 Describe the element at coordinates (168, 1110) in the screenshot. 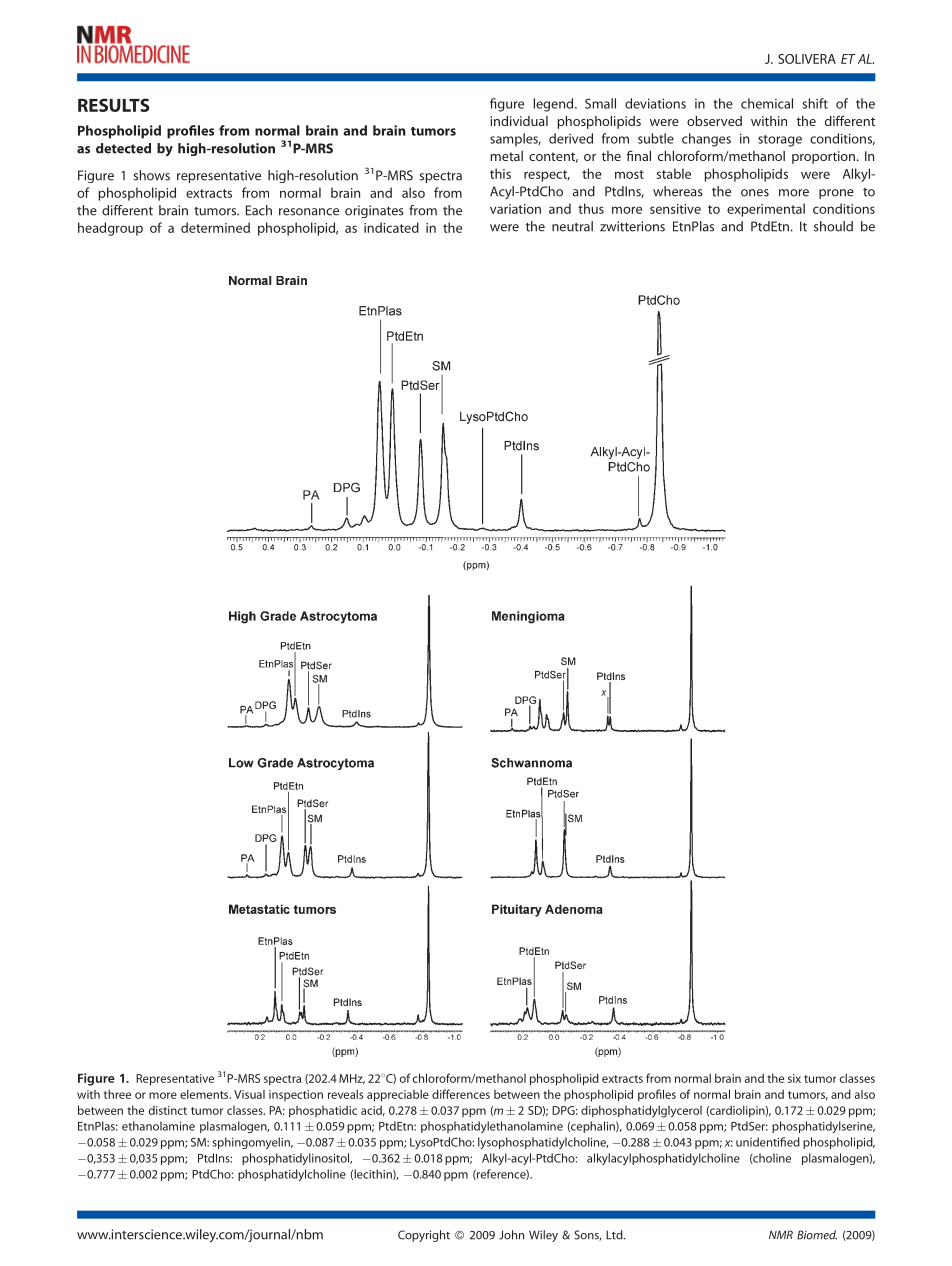

I see `distinct` at that location.
